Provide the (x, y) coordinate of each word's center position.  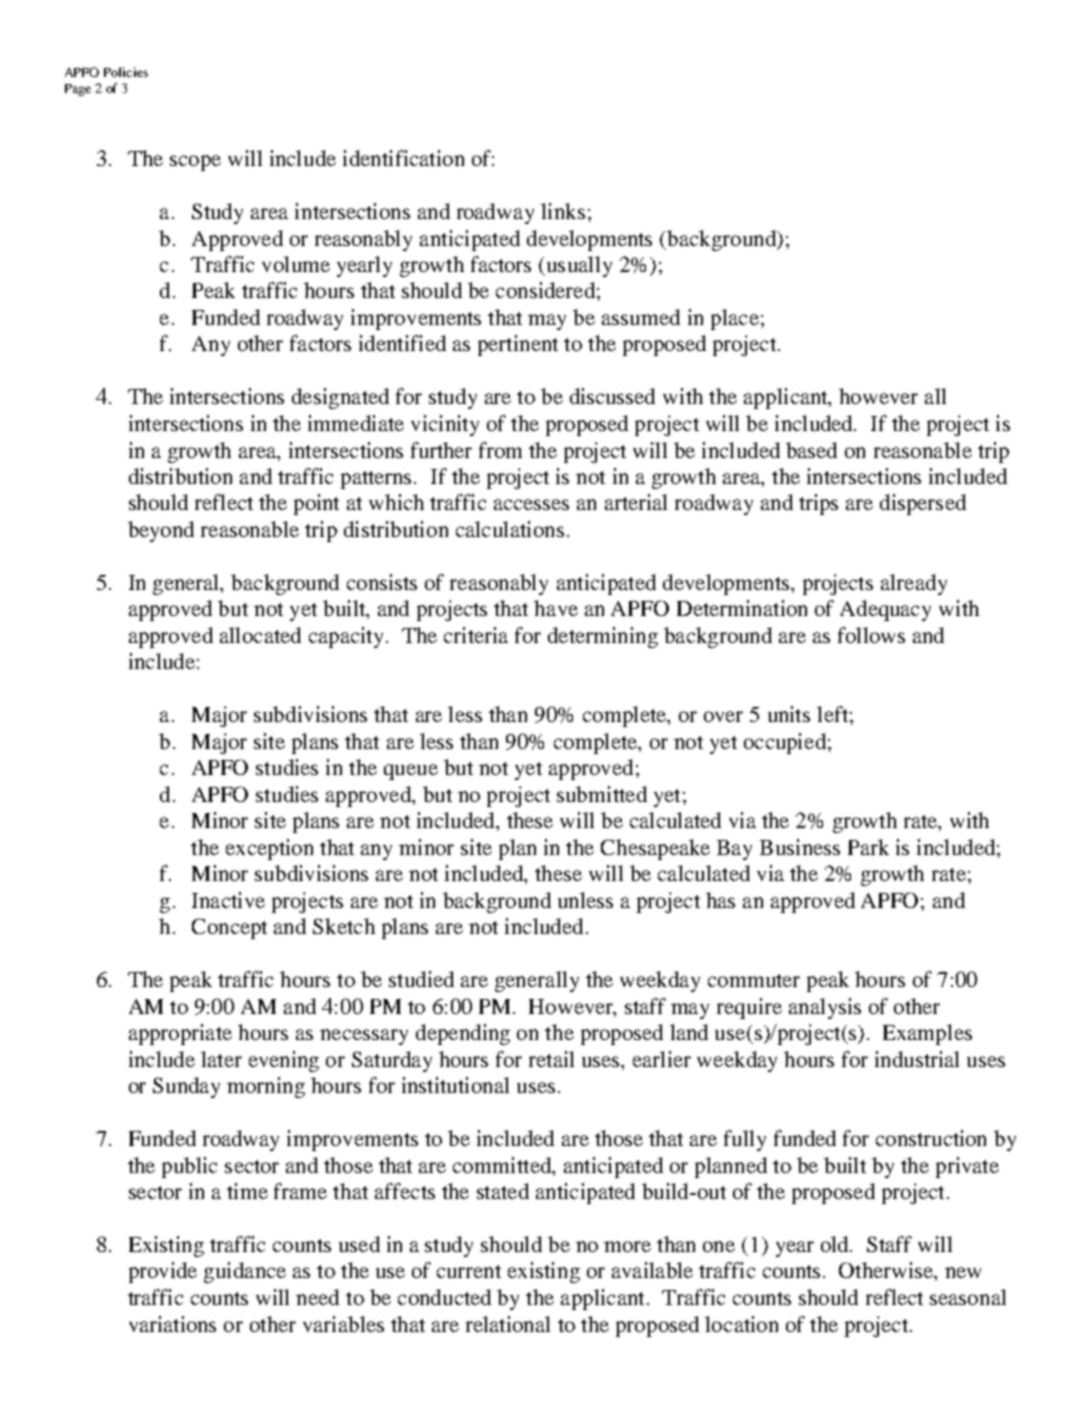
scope (195, 163)
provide (163, 1272)
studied (421, 979)
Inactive (228, 900)
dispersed (923, 504)
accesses (531, 504)
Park (868, 847)
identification (403, 158)
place (735, 319)
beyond (161, 531)
